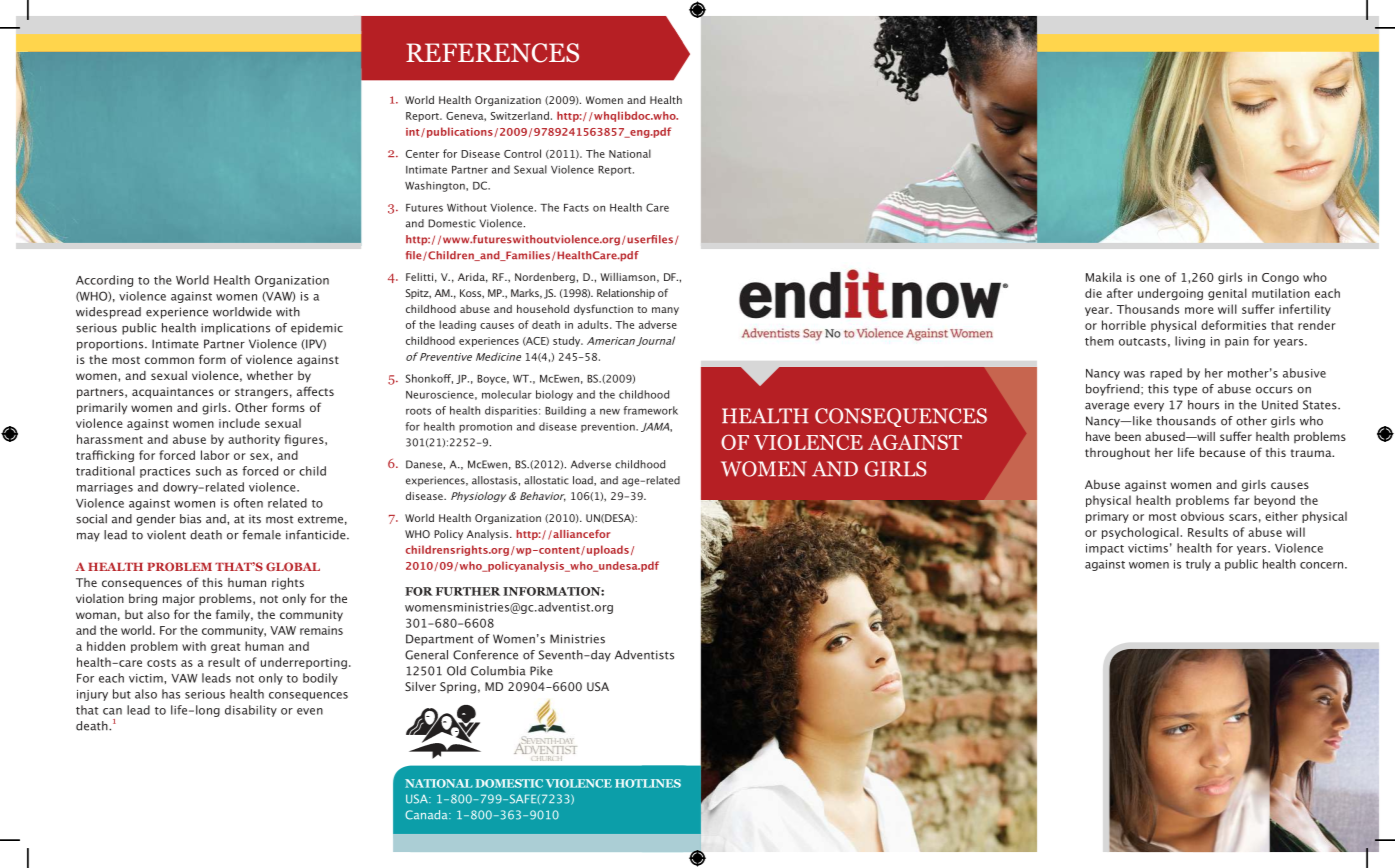  I want to click on Switzerland, so click(520, 115).
